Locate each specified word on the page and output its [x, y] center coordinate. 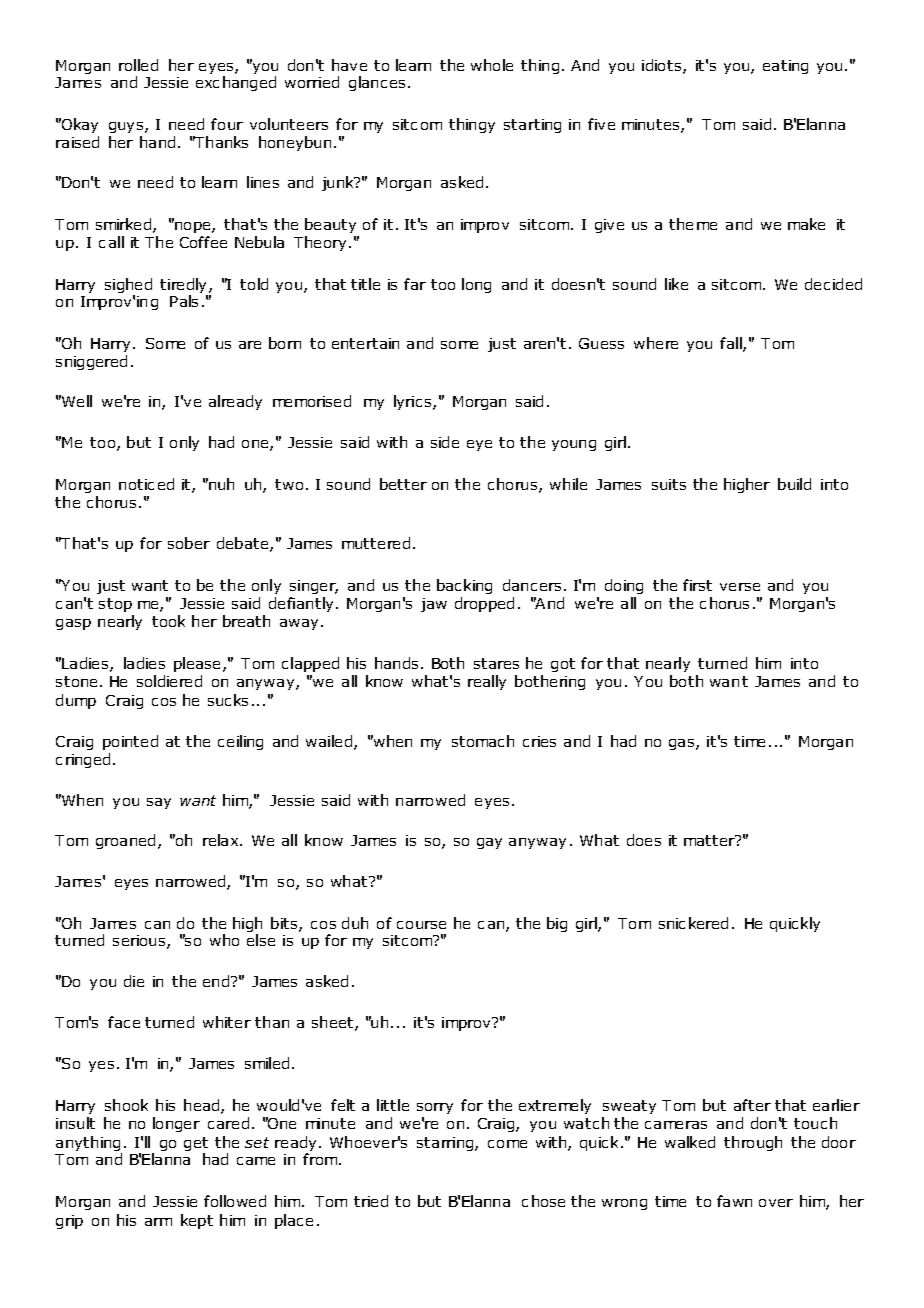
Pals [184, 301]
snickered [693, 923]
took [168, 621]
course [421, 925]
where [656, 343]
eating [785, 67]
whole [492, 65]
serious [140, 942]
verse [740, 587]
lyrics [414, 402]
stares [496, 663]
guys [127, 127]
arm [158, 1222]
